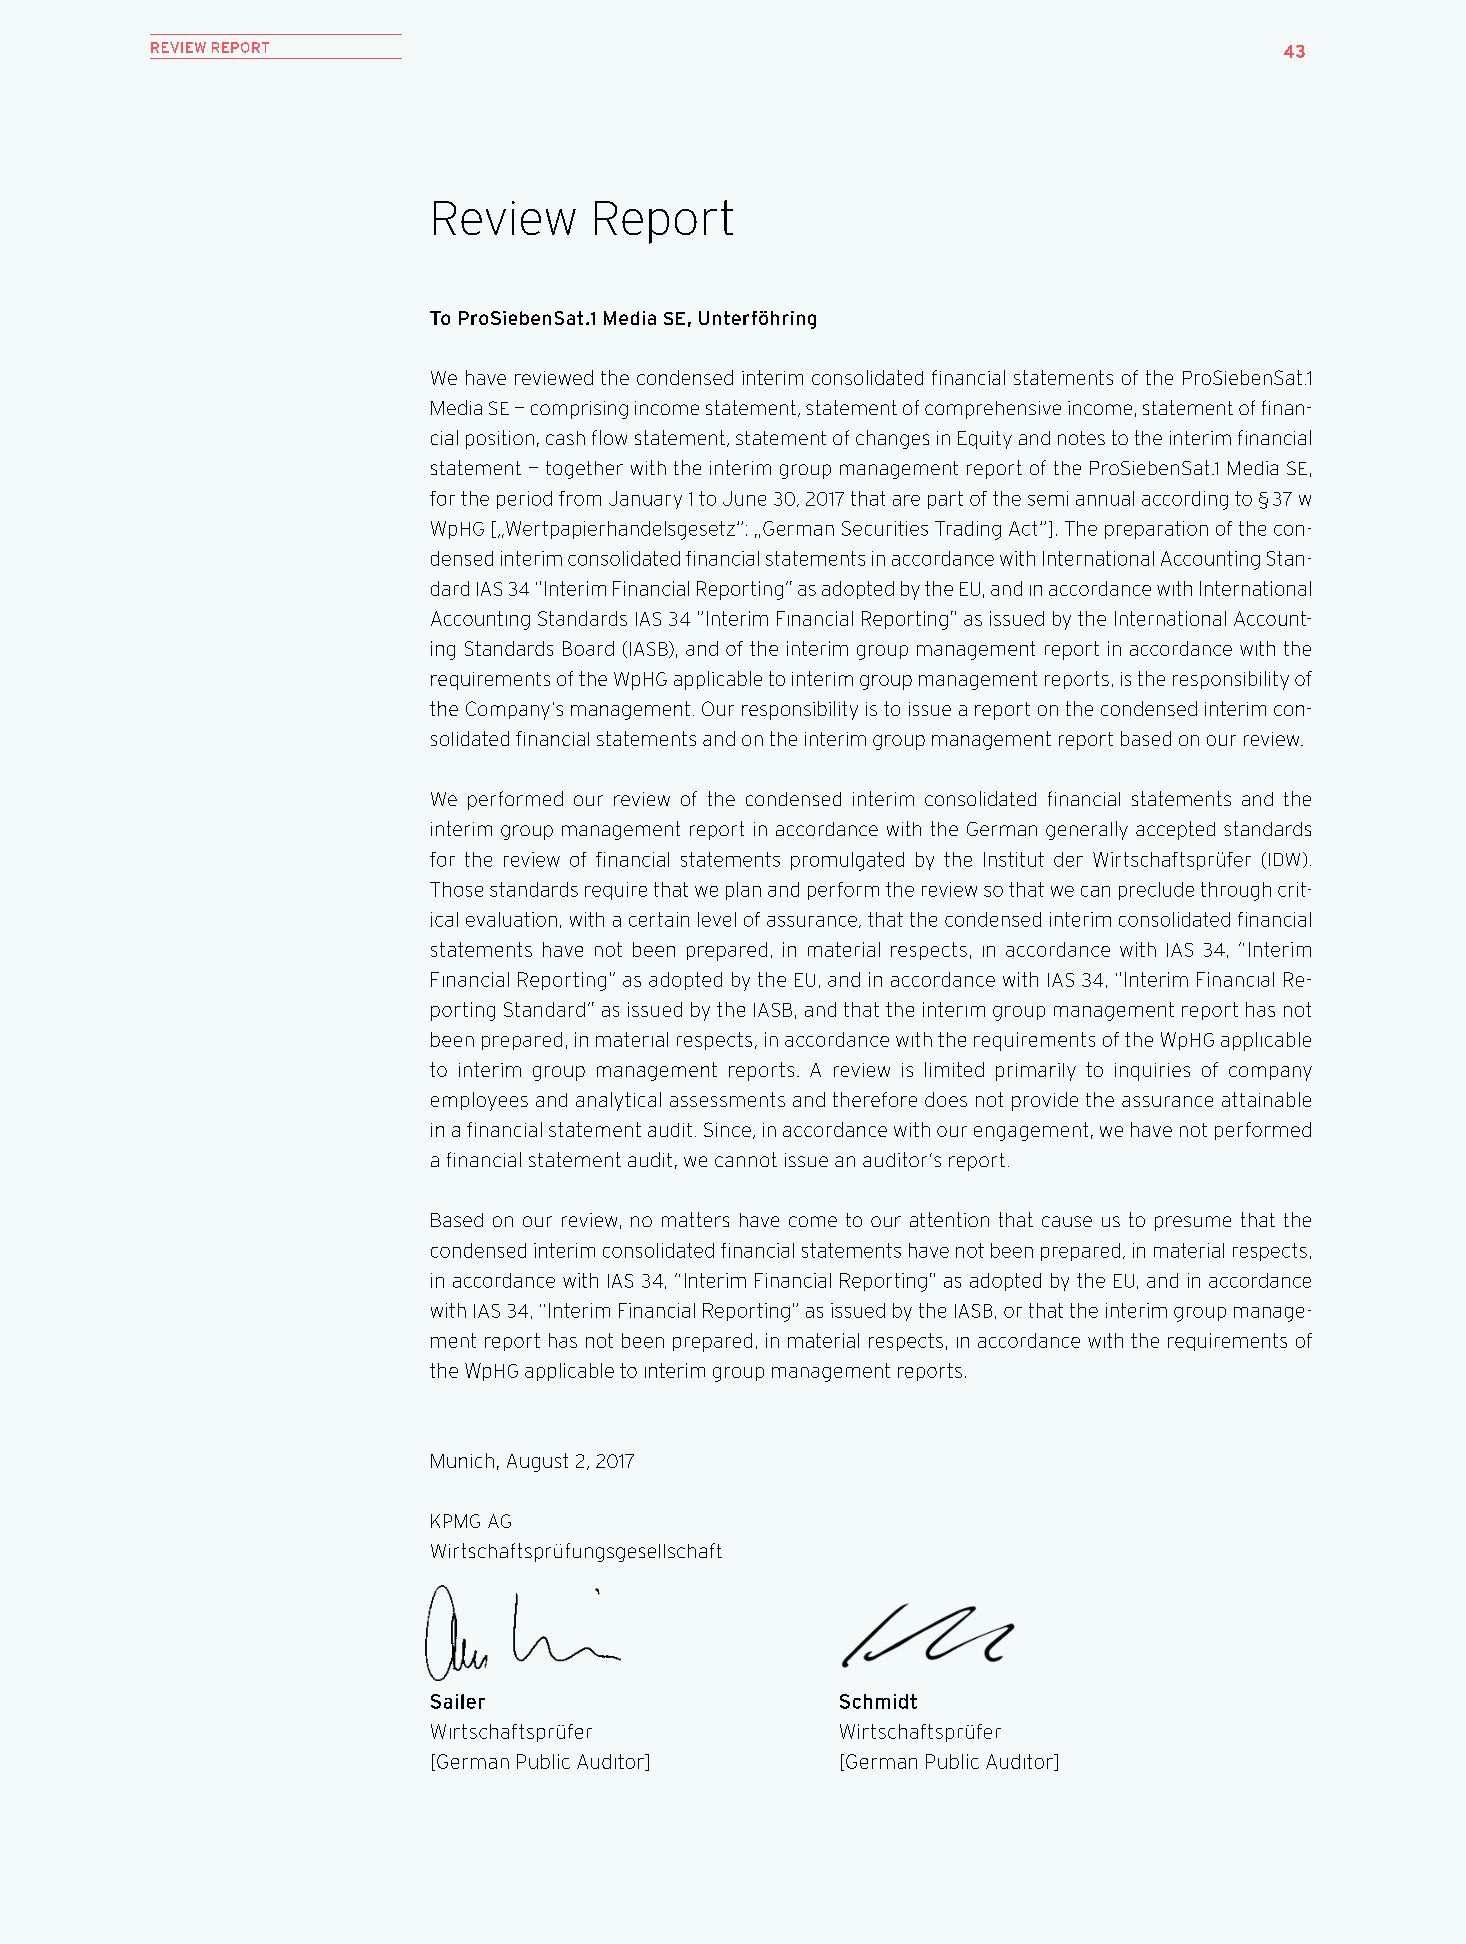 The image size is (1466, 1944). What do you see at coordinates (875, 1099) in the screenshot?
I see `therefore` at bounding box center [875, 1099].
